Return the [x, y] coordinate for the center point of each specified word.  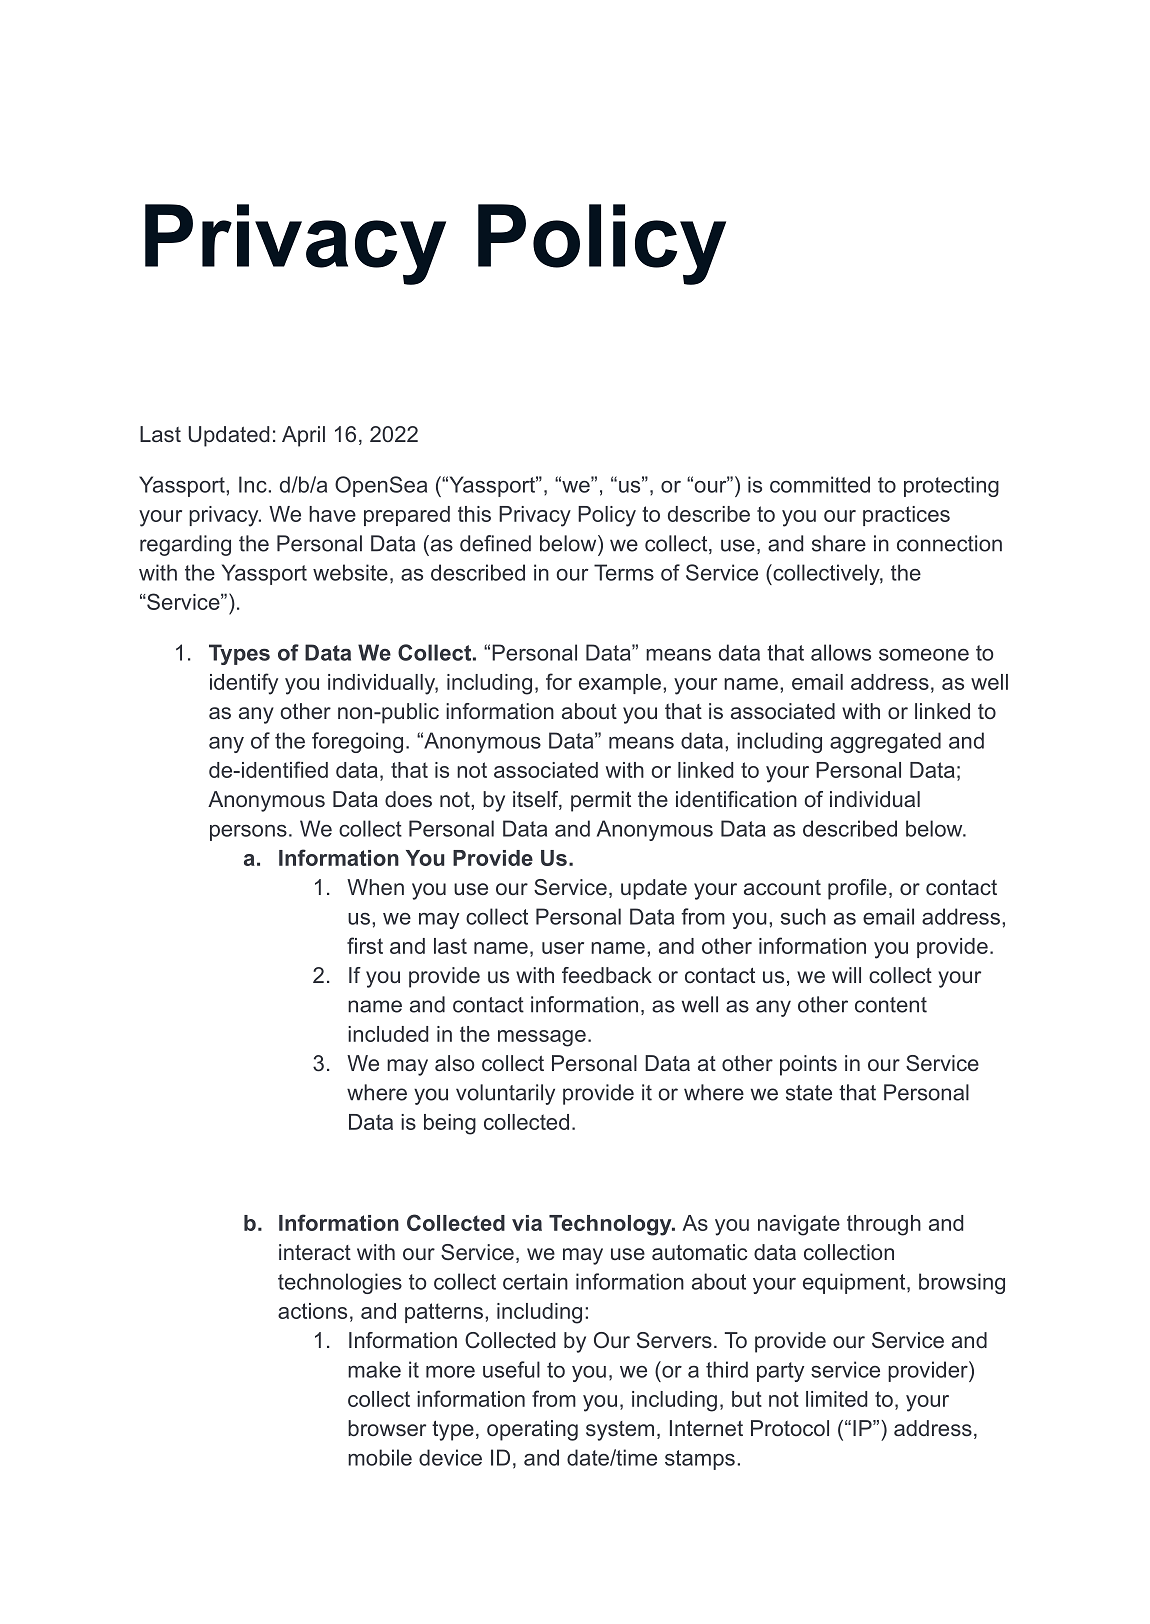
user [563, 948]
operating [532, 1430]
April [303, 436]
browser [387, 1428]
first [365, 945]
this [474, 514]
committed [820, 484]
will [846, 975]
